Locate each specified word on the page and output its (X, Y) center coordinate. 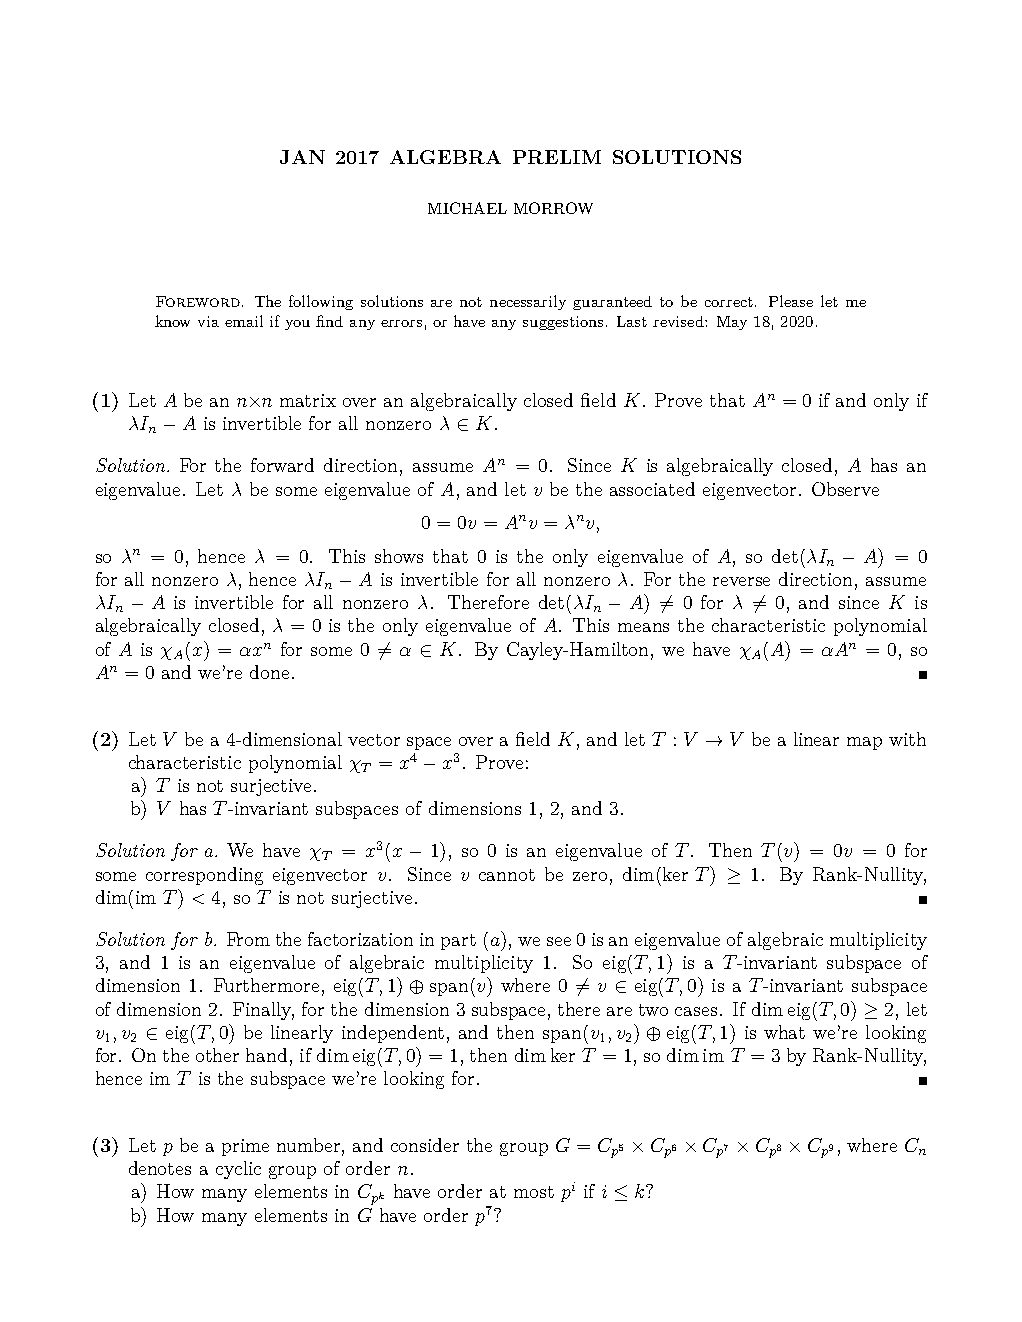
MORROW (553, 208)
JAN (302, 157)
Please (791, 301)
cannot (507, 875)
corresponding (204, 876)
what (784, 1032)
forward (282, 465)
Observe (845, 489)
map (864, 743)
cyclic (238, 1170)
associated (652, 489)
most (534, 1192)
